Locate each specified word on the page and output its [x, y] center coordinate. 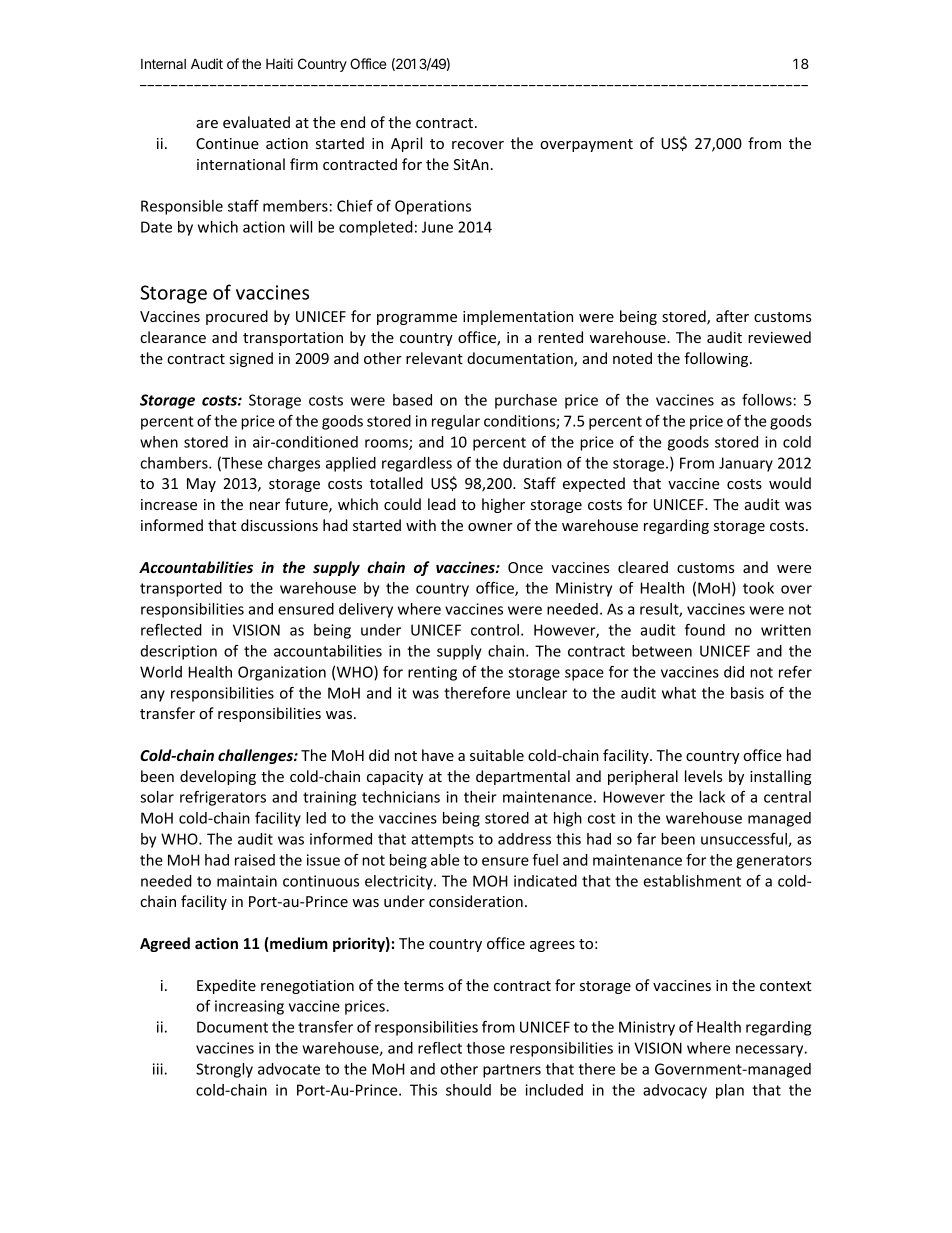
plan [730, 1091]
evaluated [256, 122]
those [485, 1048]
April [406, 144]
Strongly [224, 1070]
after [732, 316]
